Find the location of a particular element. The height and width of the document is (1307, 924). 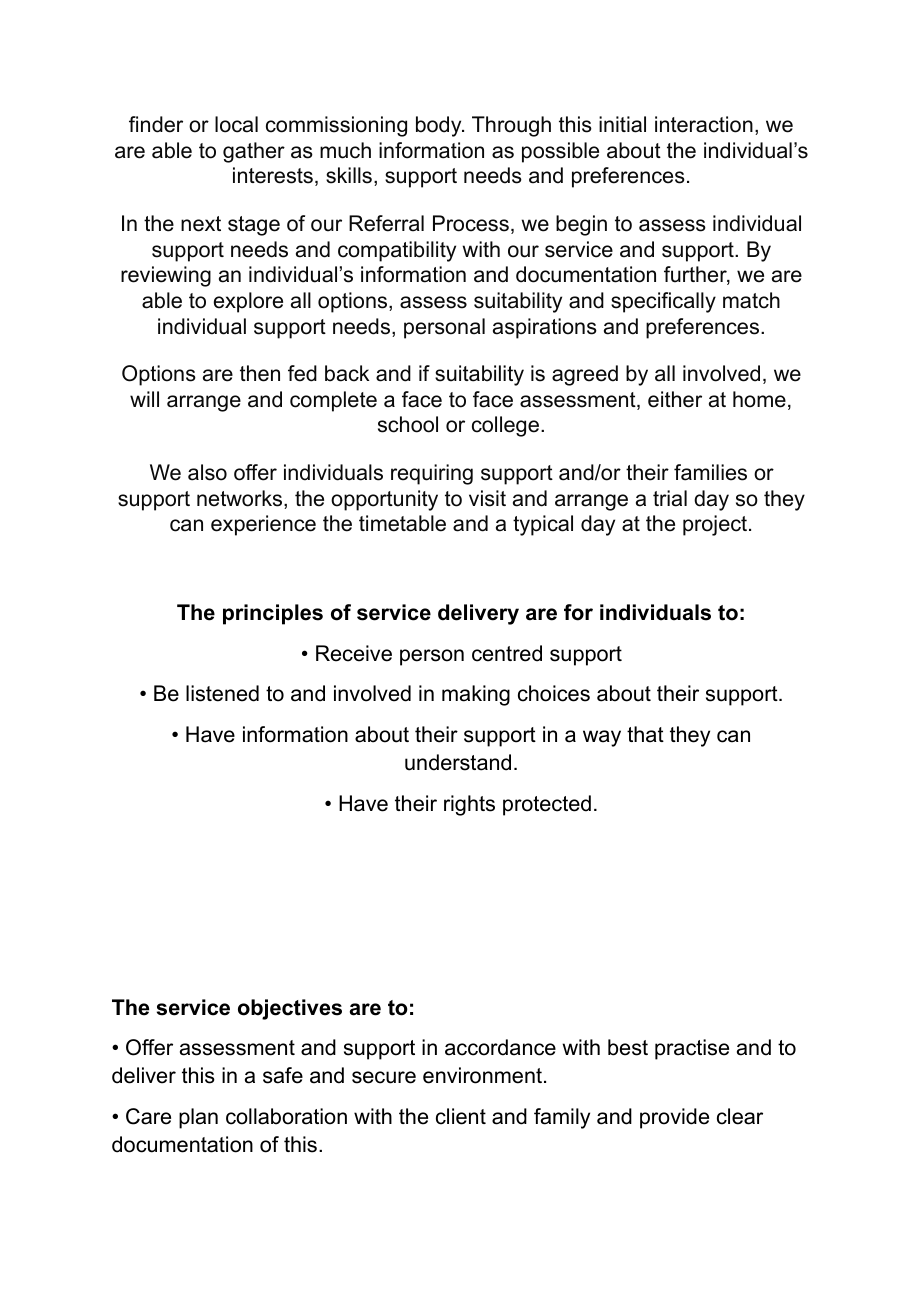

listened is located at coordinates (222, 693).
